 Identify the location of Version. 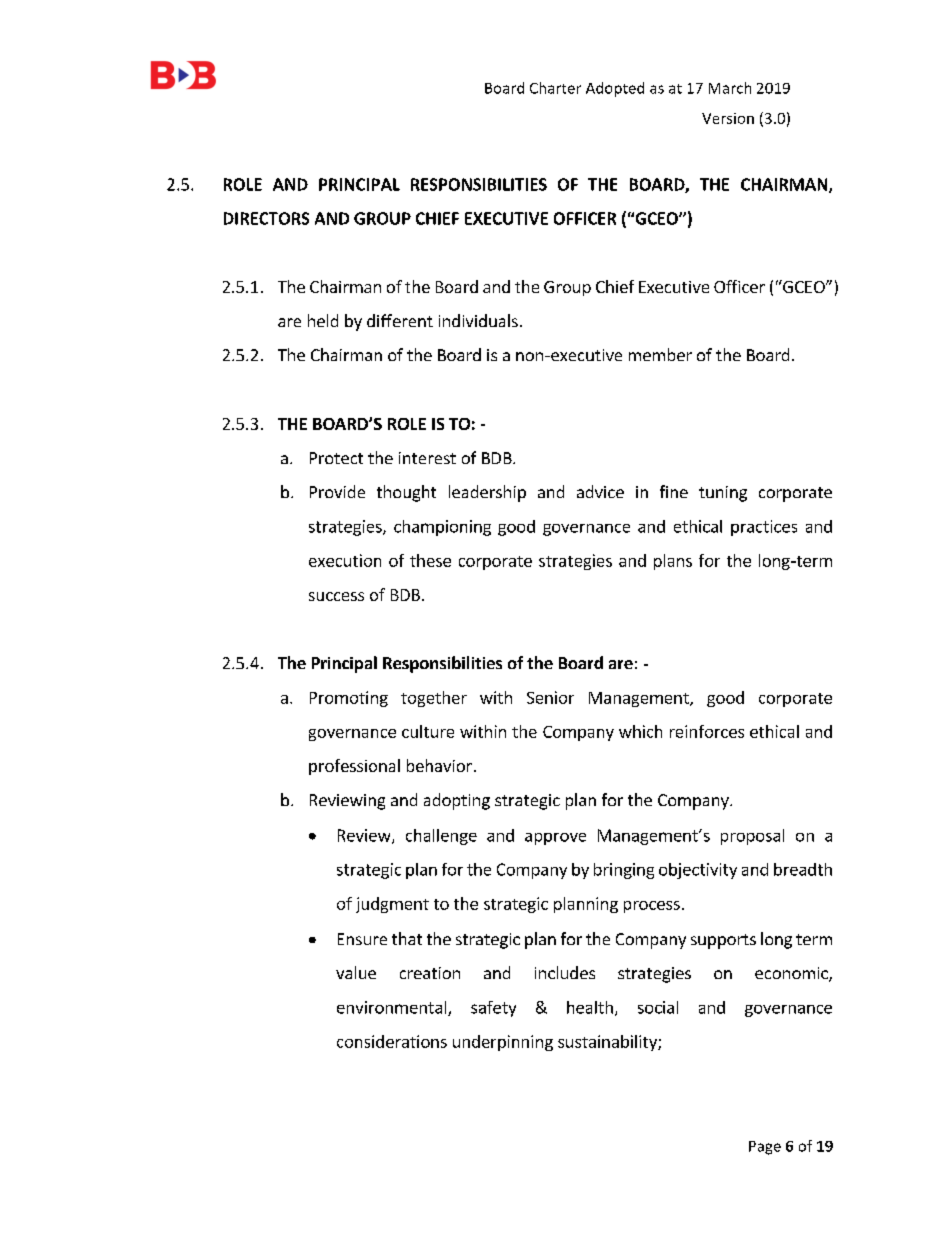
(728, 118).
